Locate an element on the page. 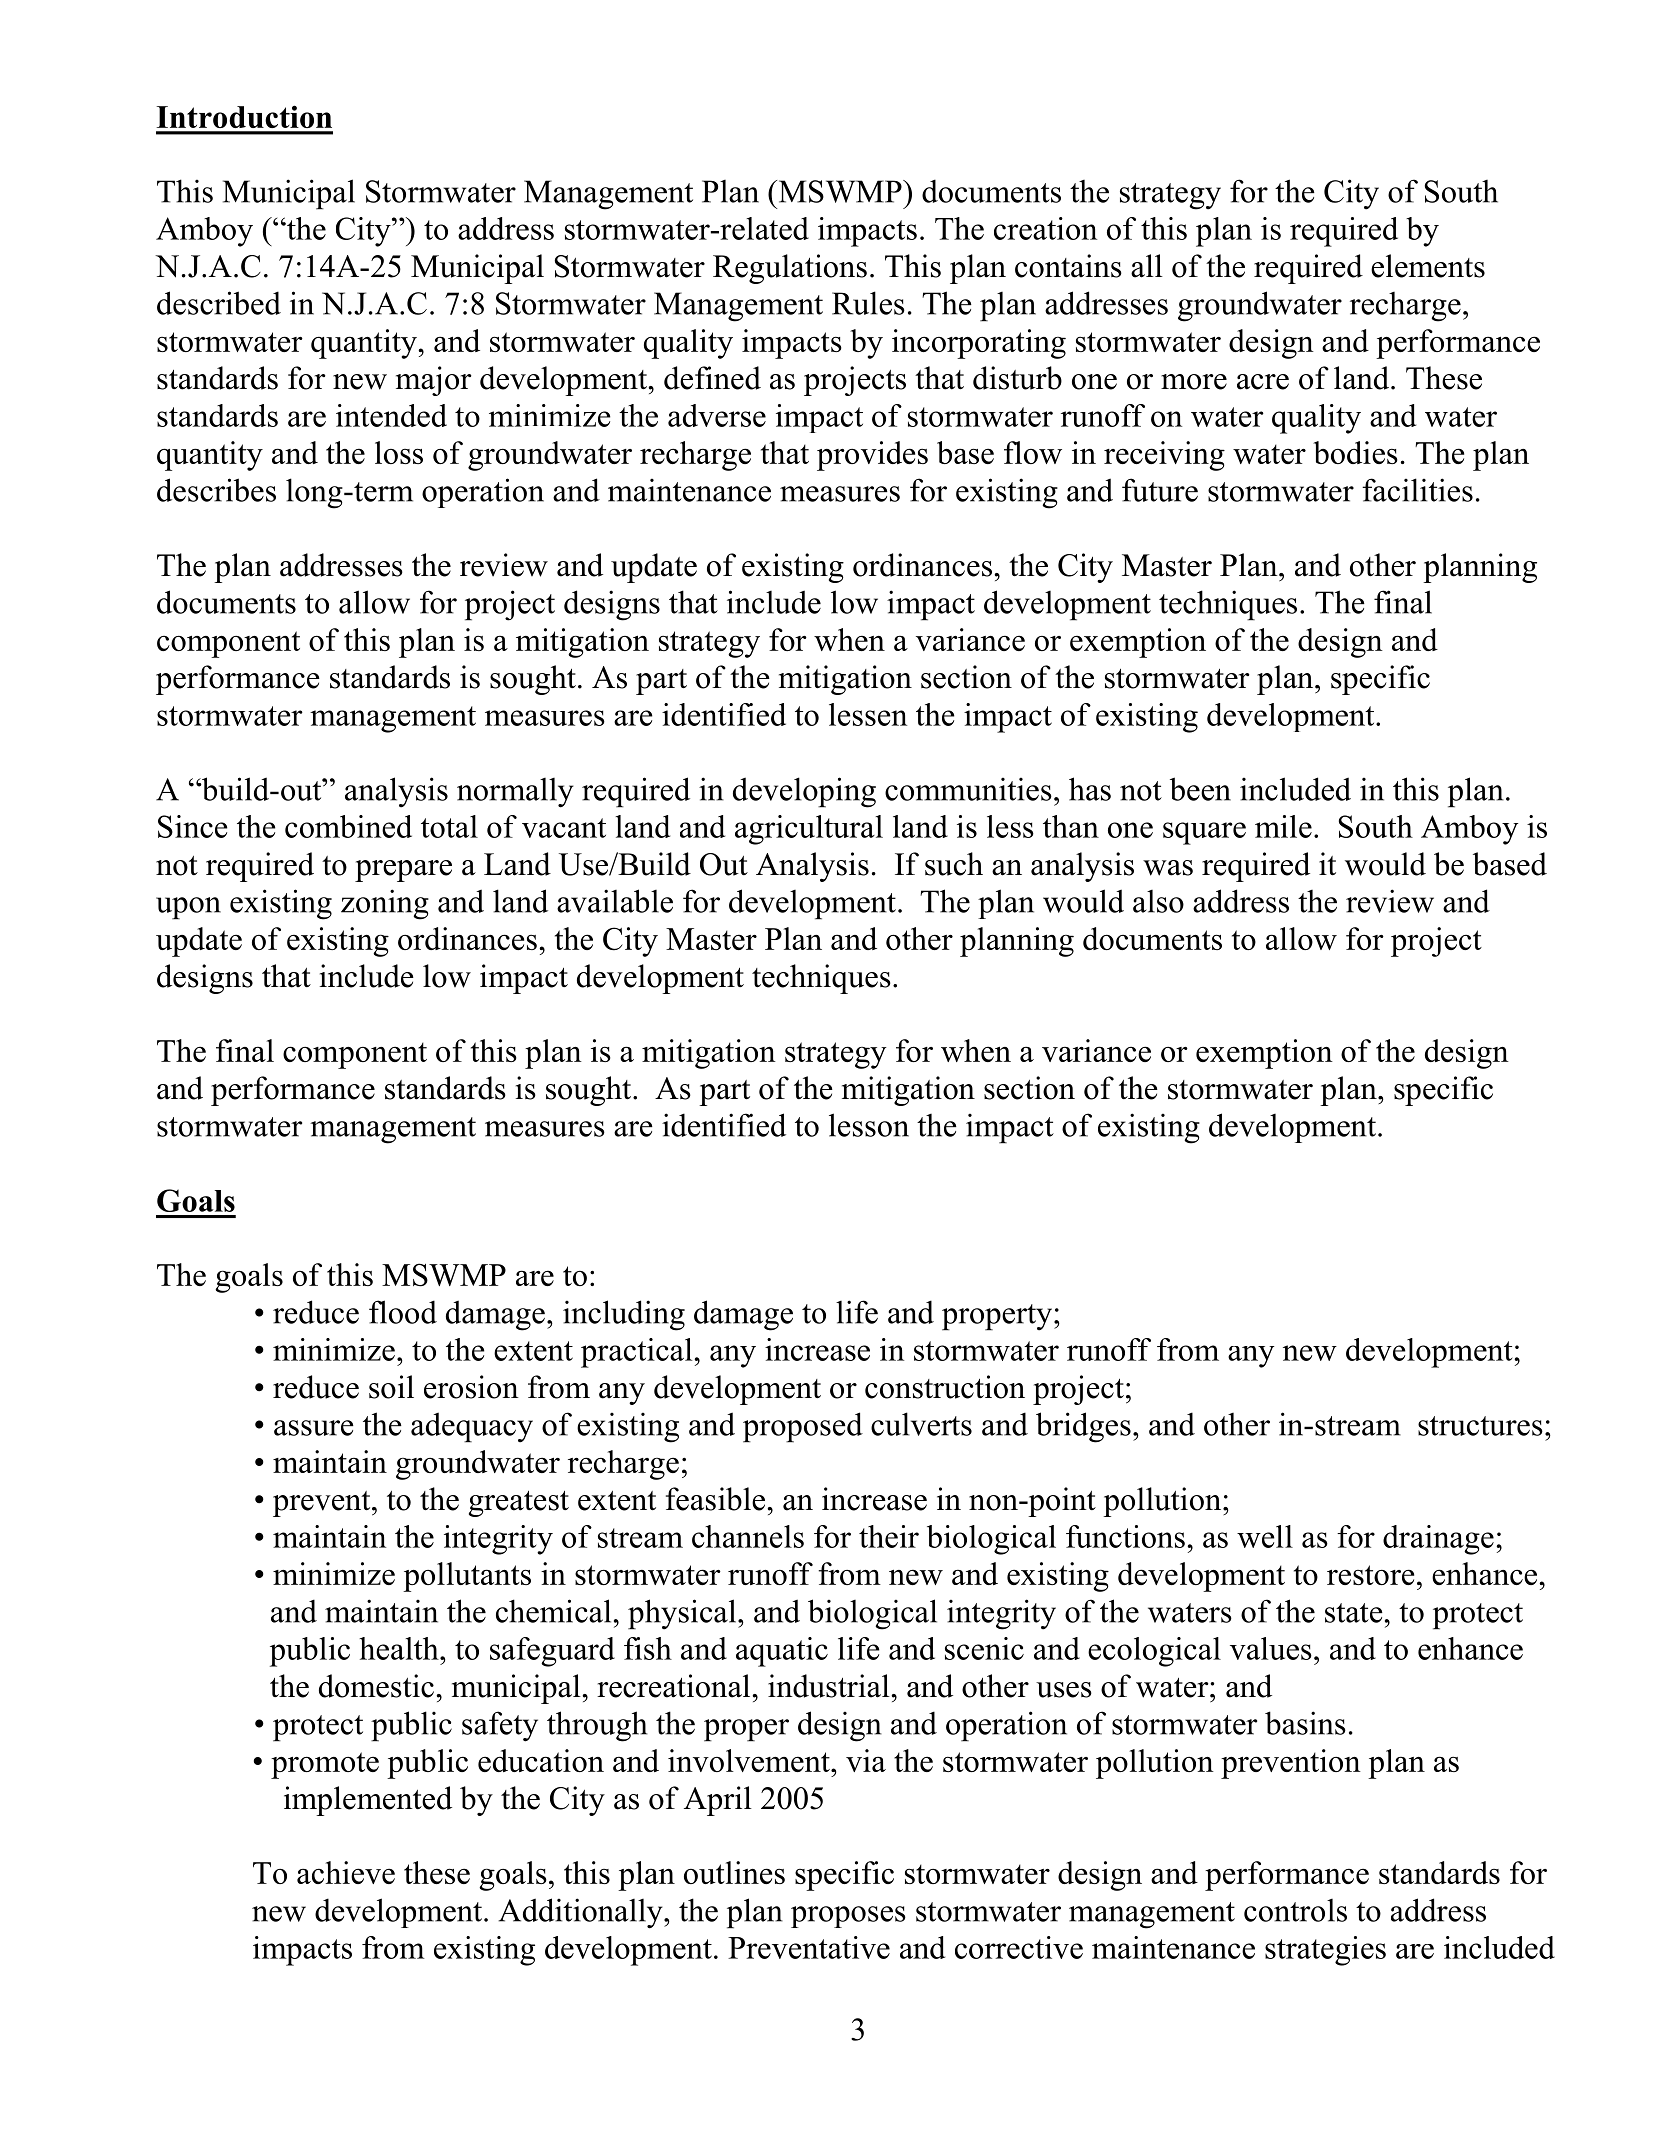 The height and width of the image is (2145, 1658). achieve is located at coordinates (346, 1872).
